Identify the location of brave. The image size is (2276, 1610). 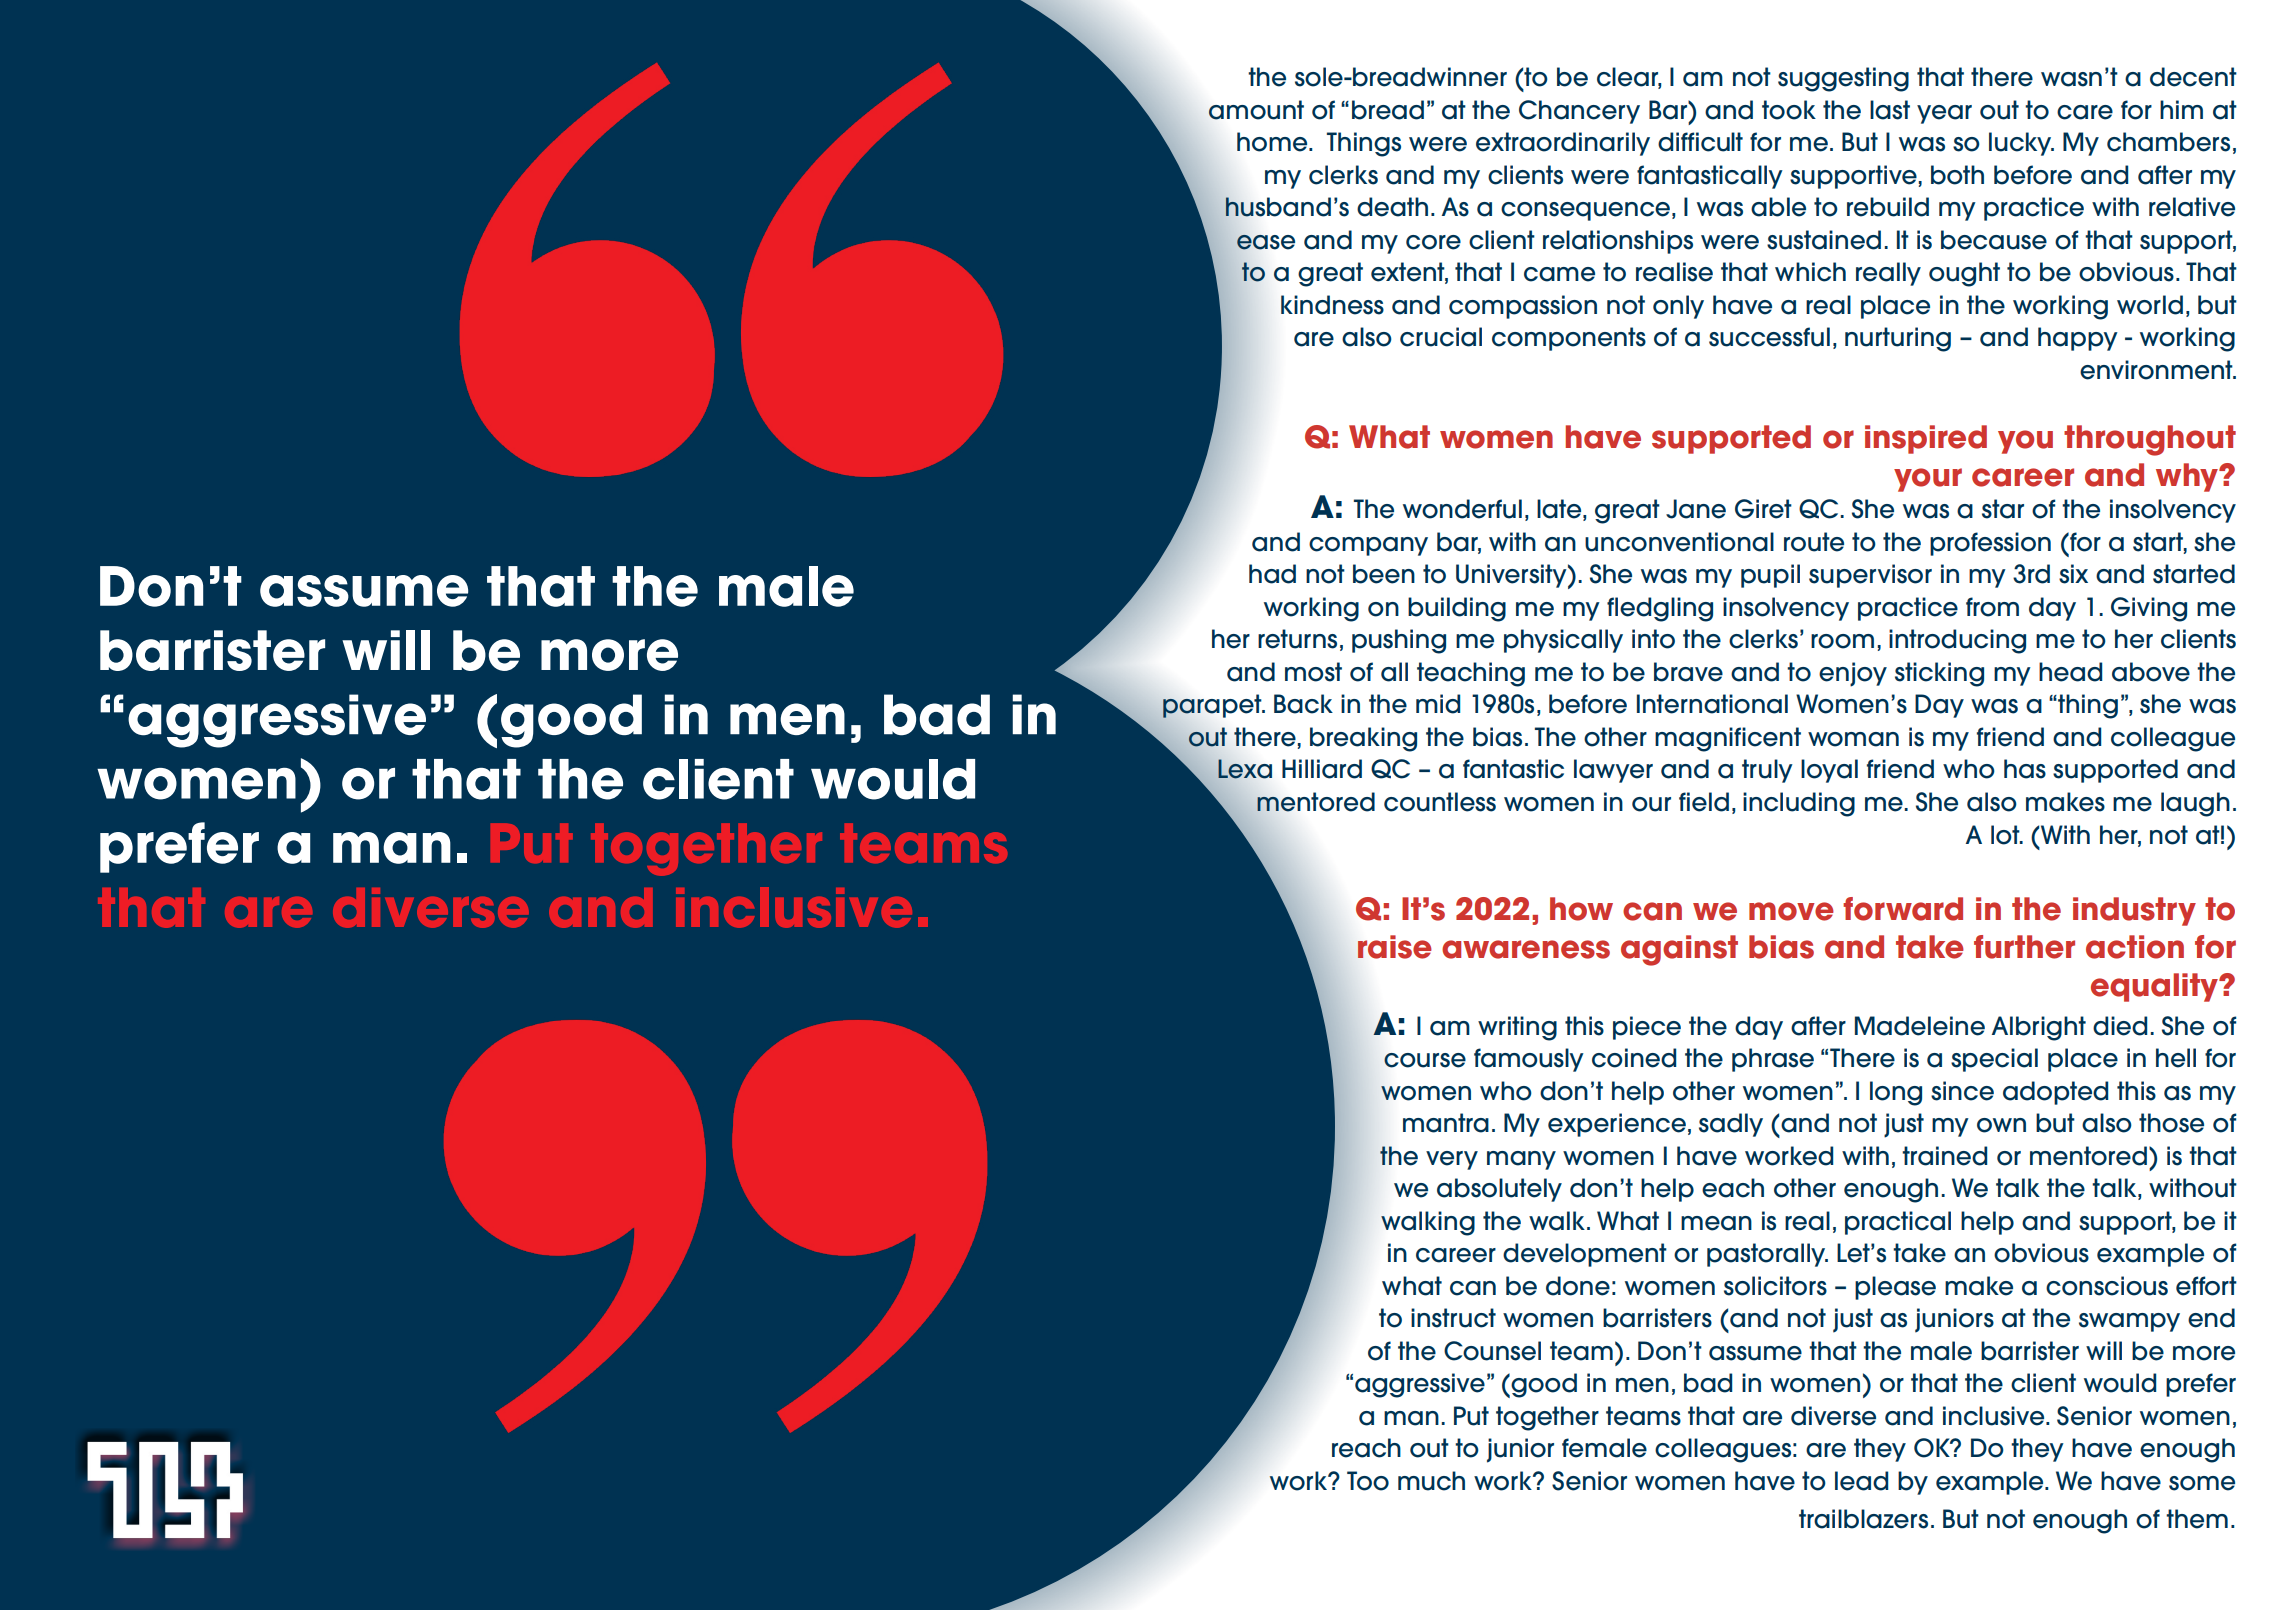
(1688, 672).
